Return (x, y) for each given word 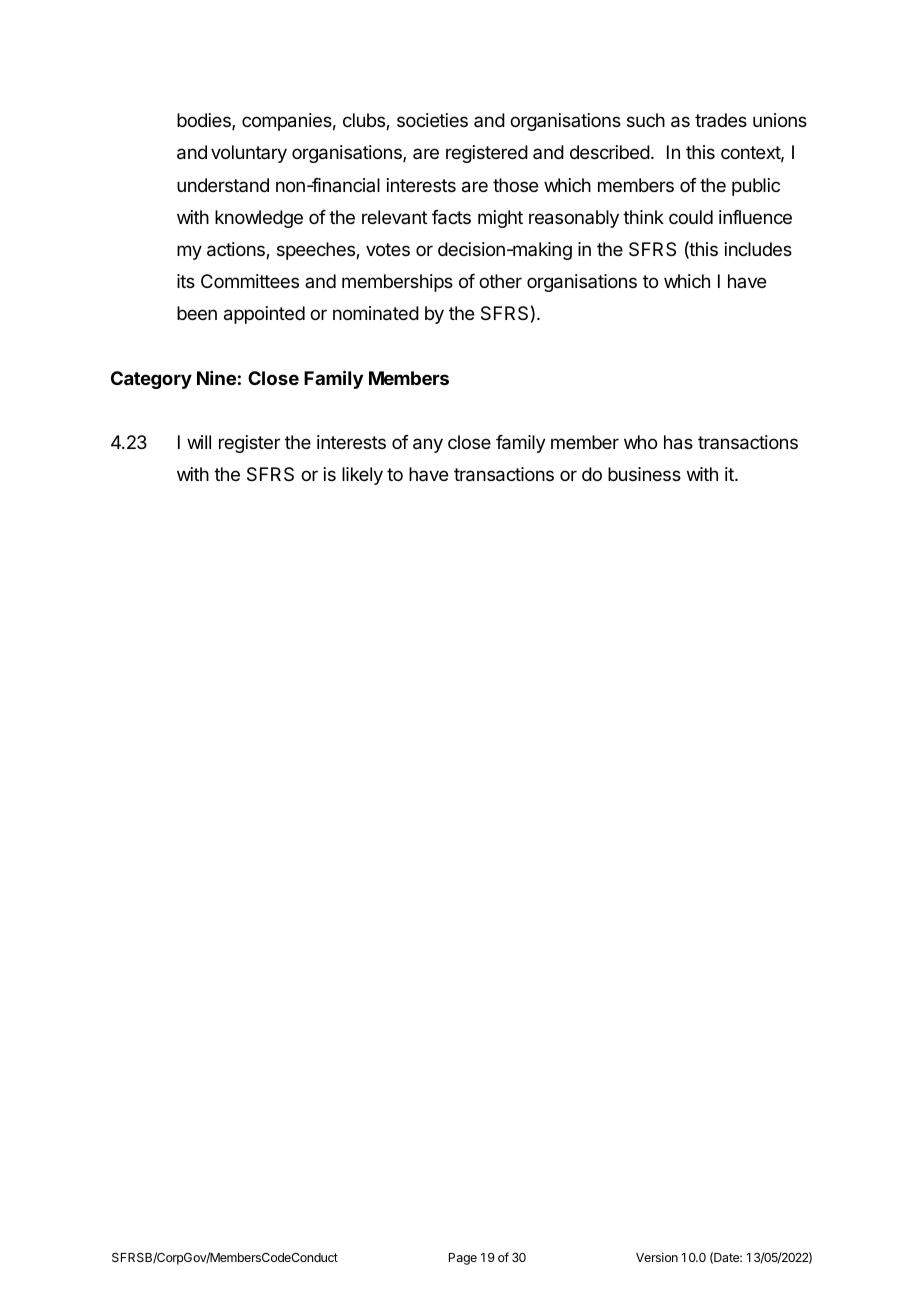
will (199, 442)
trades (721, 120)
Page (463, 1259)
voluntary (249, 154)
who (640, 442)
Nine (216, 378)
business (644, 474)
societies (432, 120)
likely (362, 476)
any (428, 445)
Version (657, 1257)
